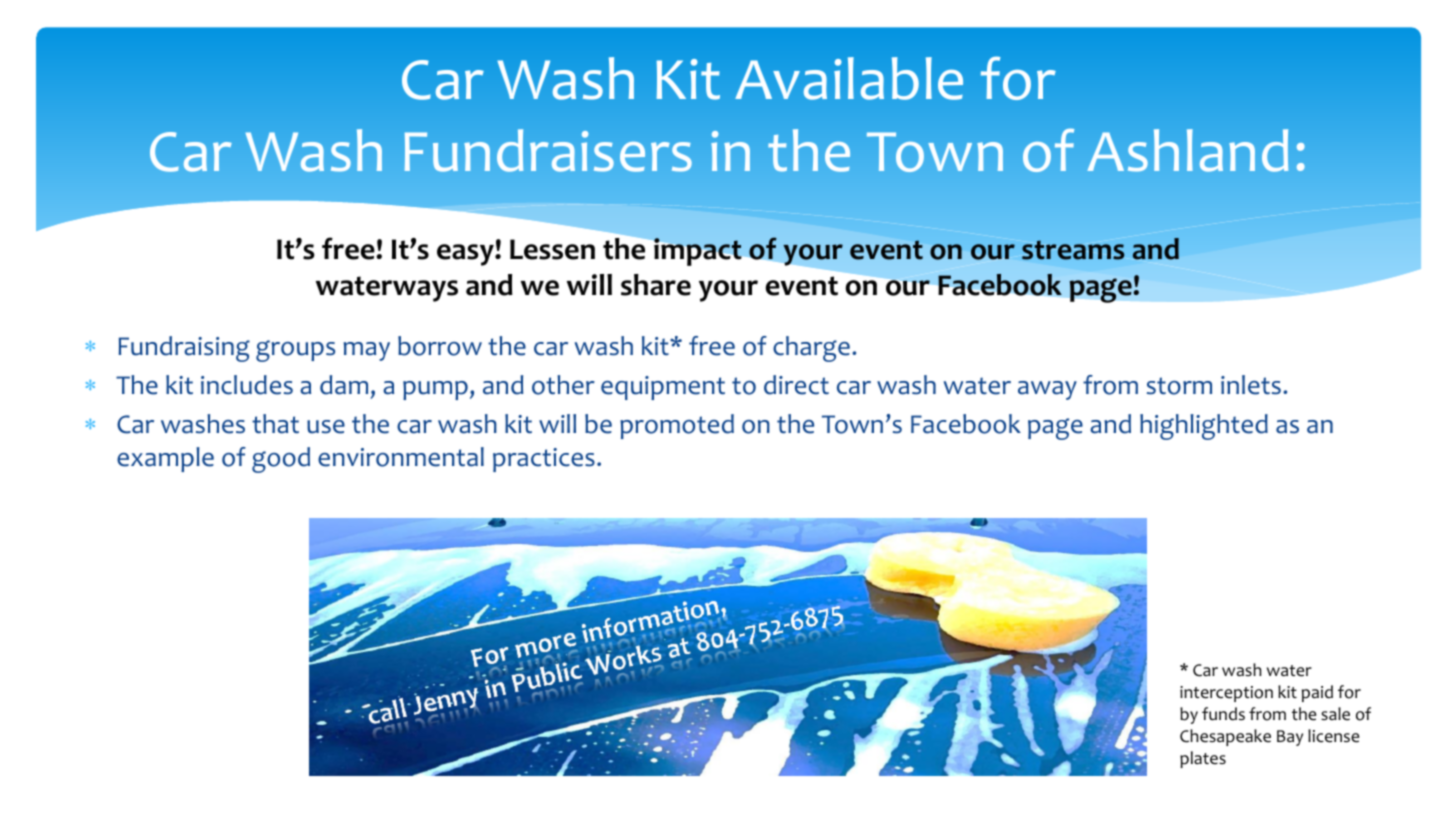 The width and height of the screenshot is (1456, 819). Describe the element at coordinates (295, 351) in the screenshot. I see `groups` at that location.
